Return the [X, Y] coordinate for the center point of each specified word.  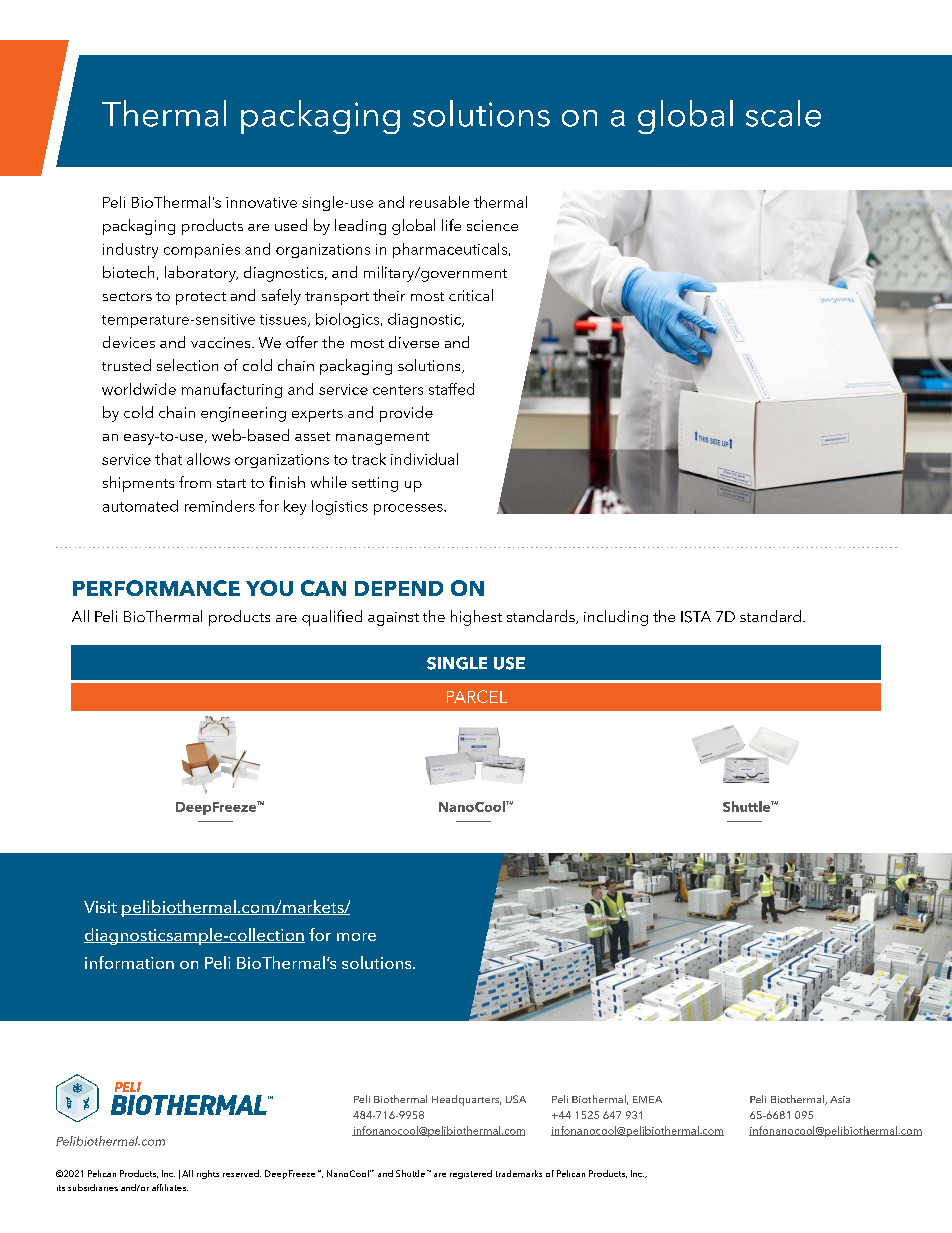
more [356, 937]
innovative [261, 202]
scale [783, 113]
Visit [100, 907]
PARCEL [477, 696]
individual [424, 459]
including [616, 618]
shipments [138, 484]
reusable [439, 202]
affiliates [170, 1187]
